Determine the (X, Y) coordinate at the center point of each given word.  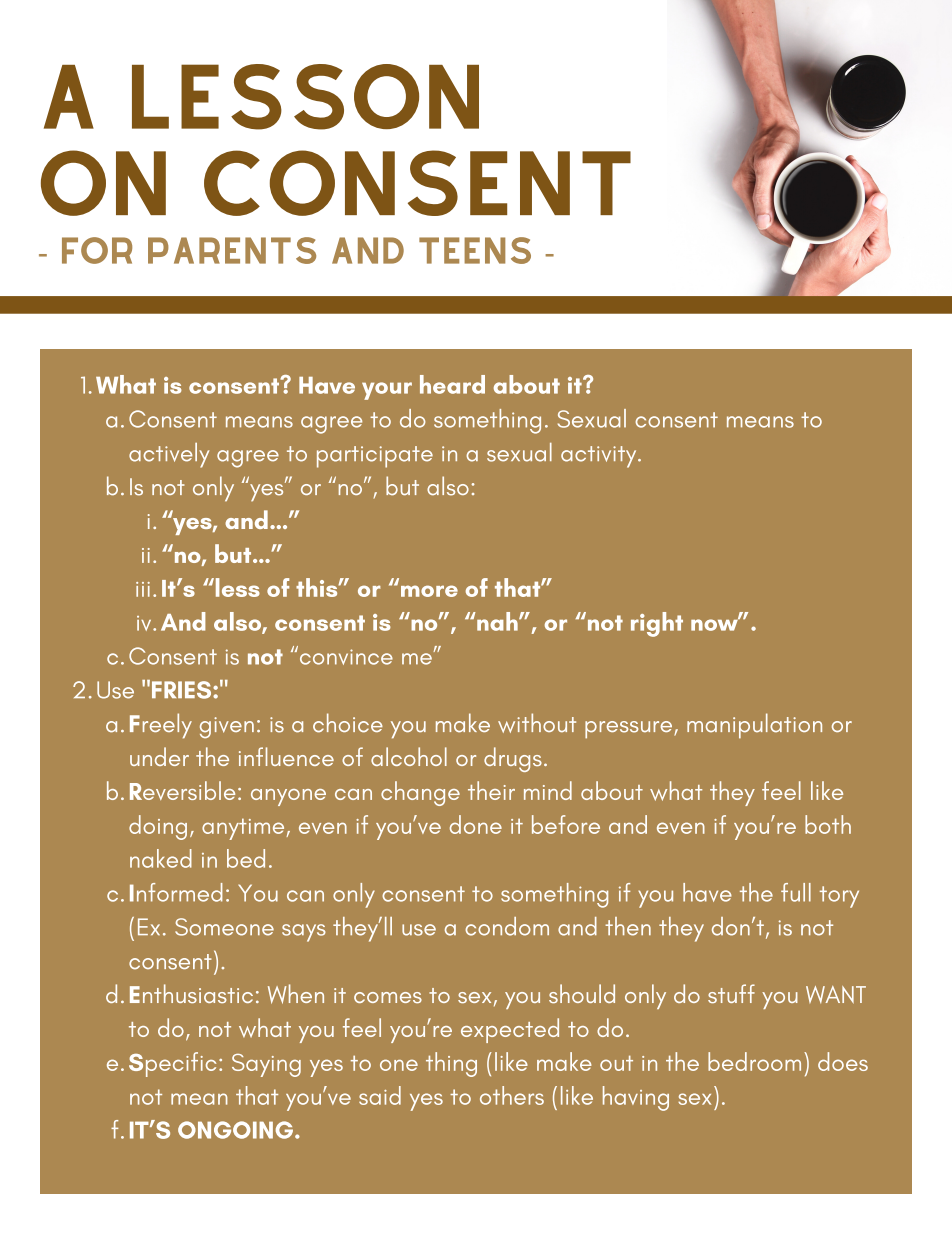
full (796, 892)
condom (507, 926)
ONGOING (235, 1130)
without (537, 723)
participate (375, 457)
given (227, 728)
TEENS (475, 250)
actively (169, 455)
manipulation (754, 726)
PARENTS (232, 250)
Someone (224, 927)
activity (600, 457)
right (657, 624)
